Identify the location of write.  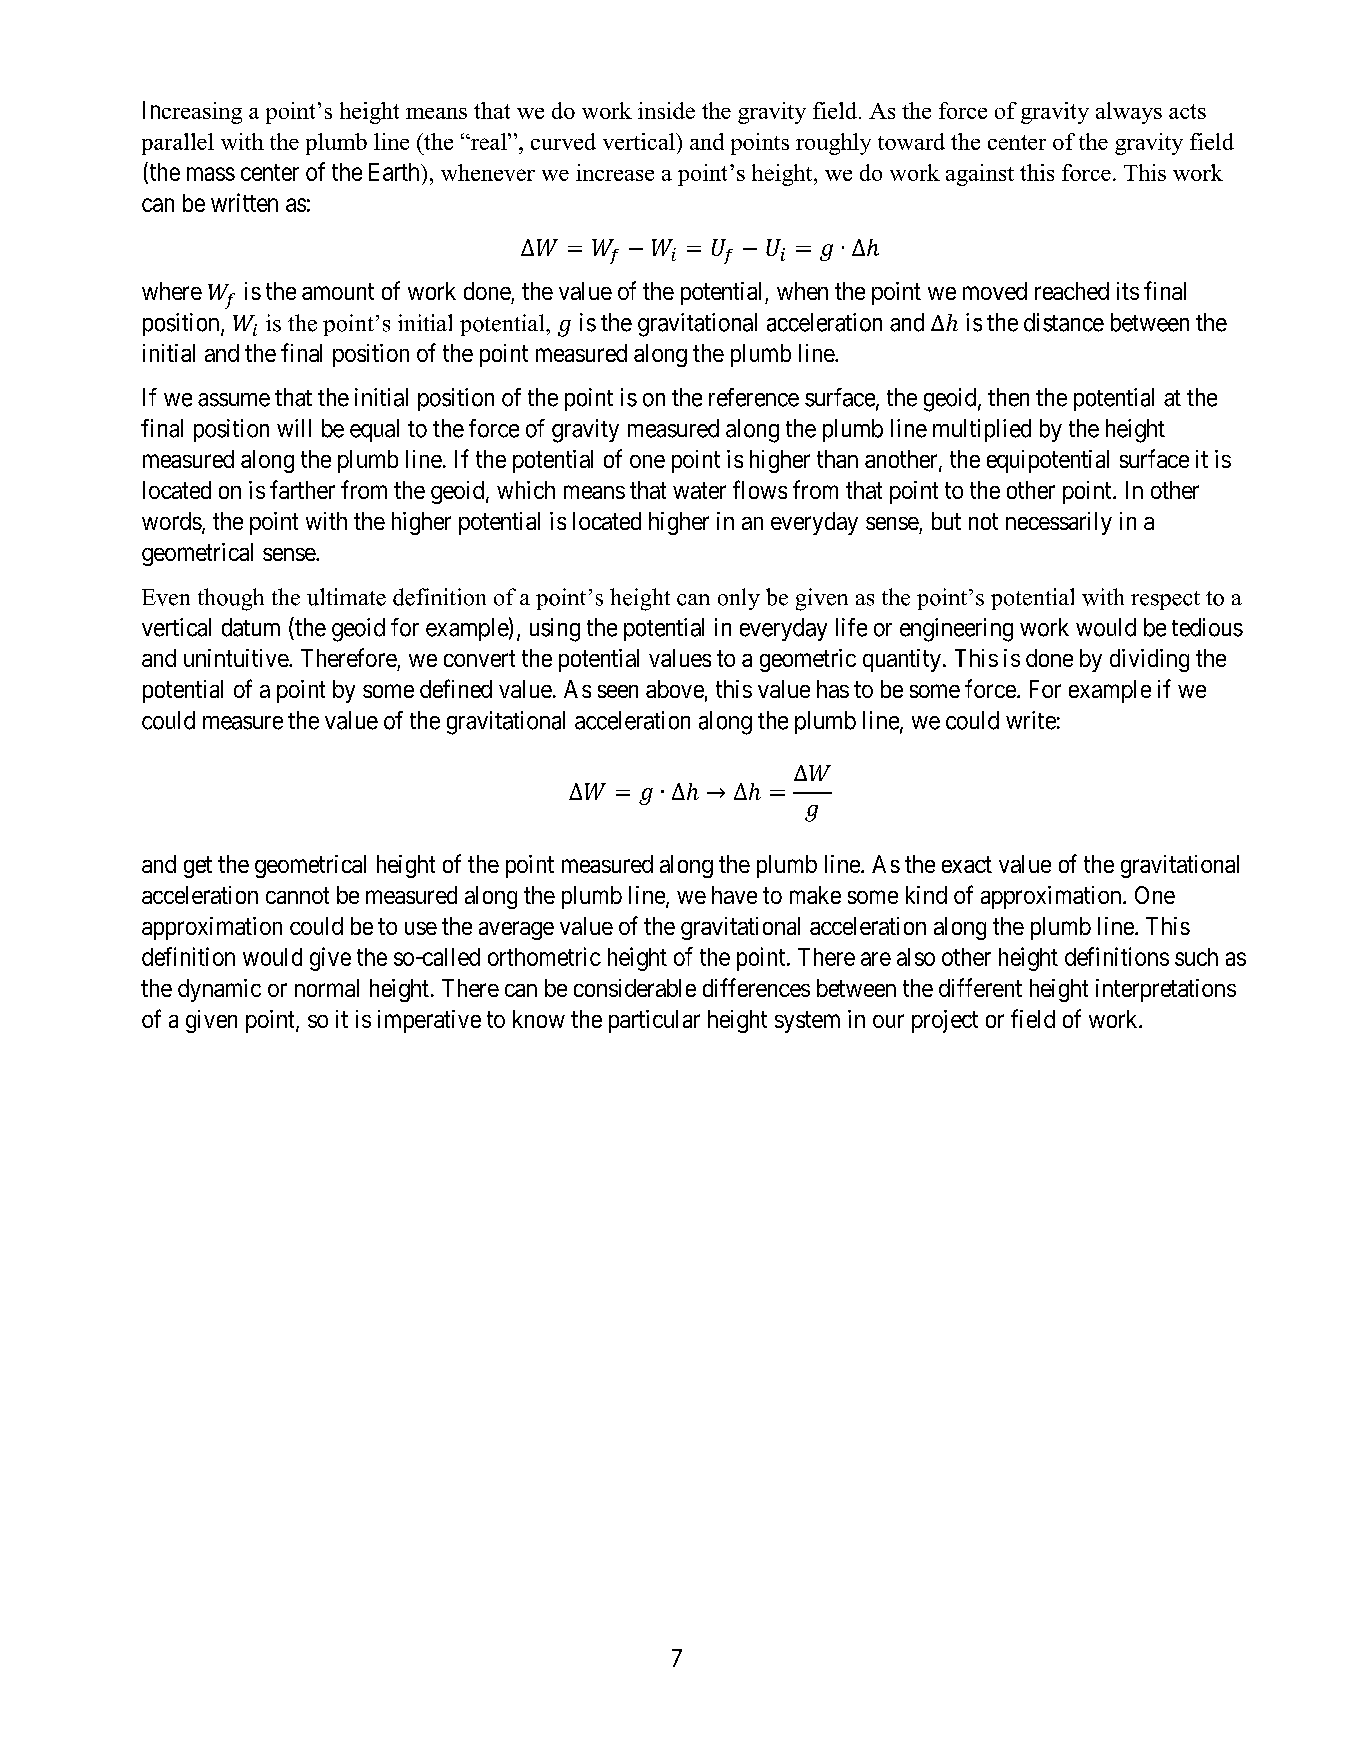
(1031, 720).
